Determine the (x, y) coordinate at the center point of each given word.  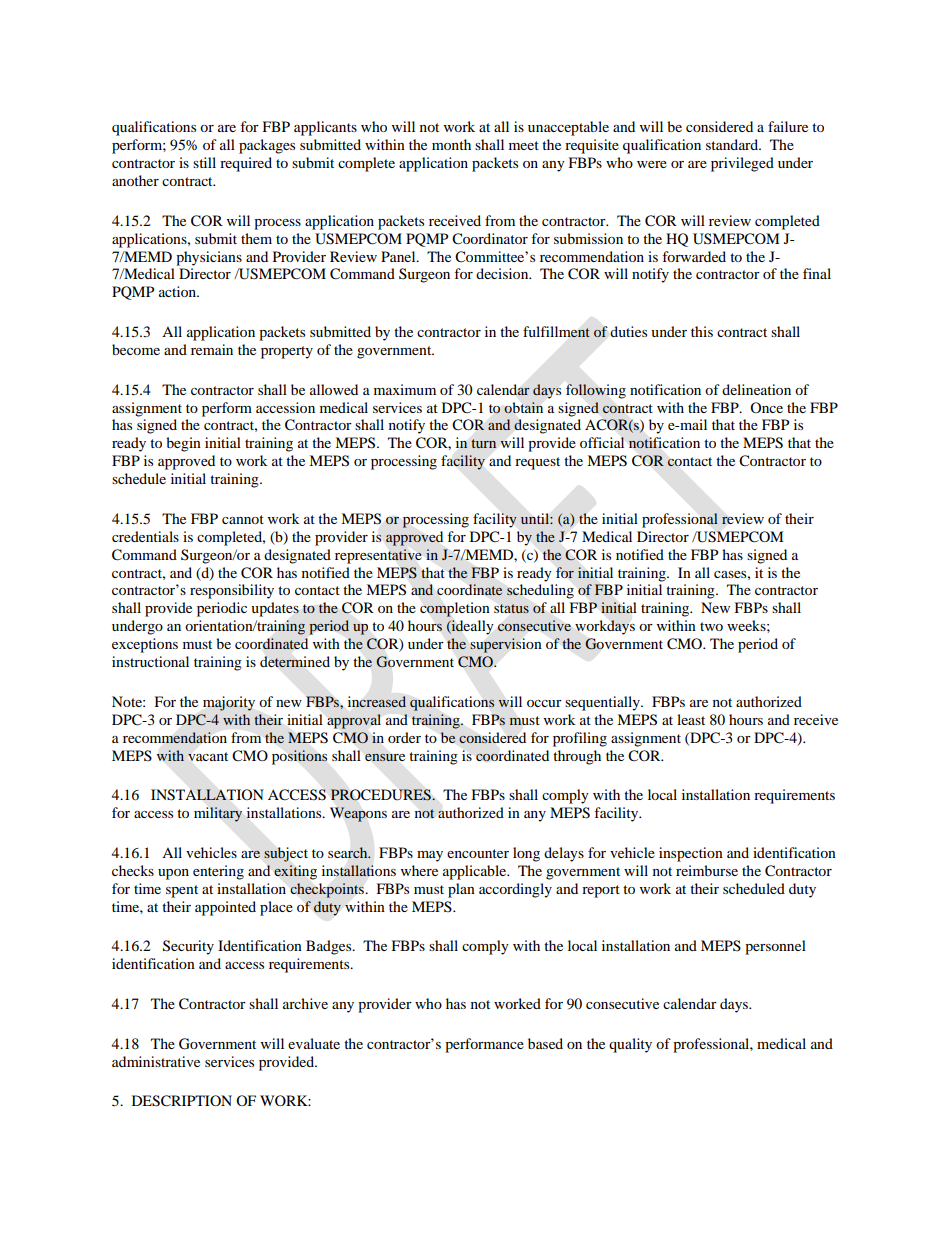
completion (455, 609)
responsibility (232, 591)
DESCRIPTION (182, 1101)
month (451, 144)
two (711, 626)
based (545, 1043)
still (204, 162)
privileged (742, 164)
